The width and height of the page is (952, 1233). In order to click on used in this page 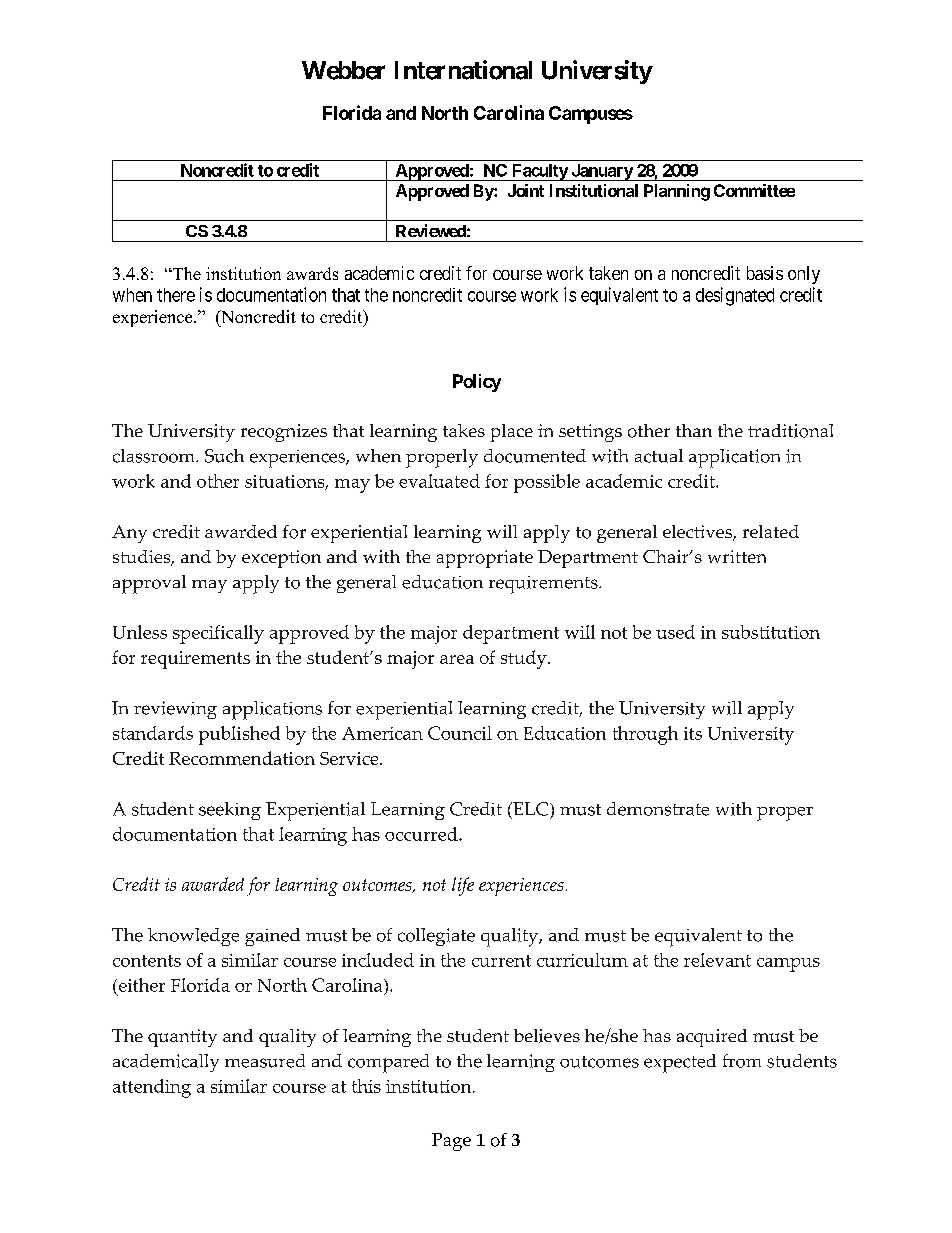, I will do `click(675, 632)`.
